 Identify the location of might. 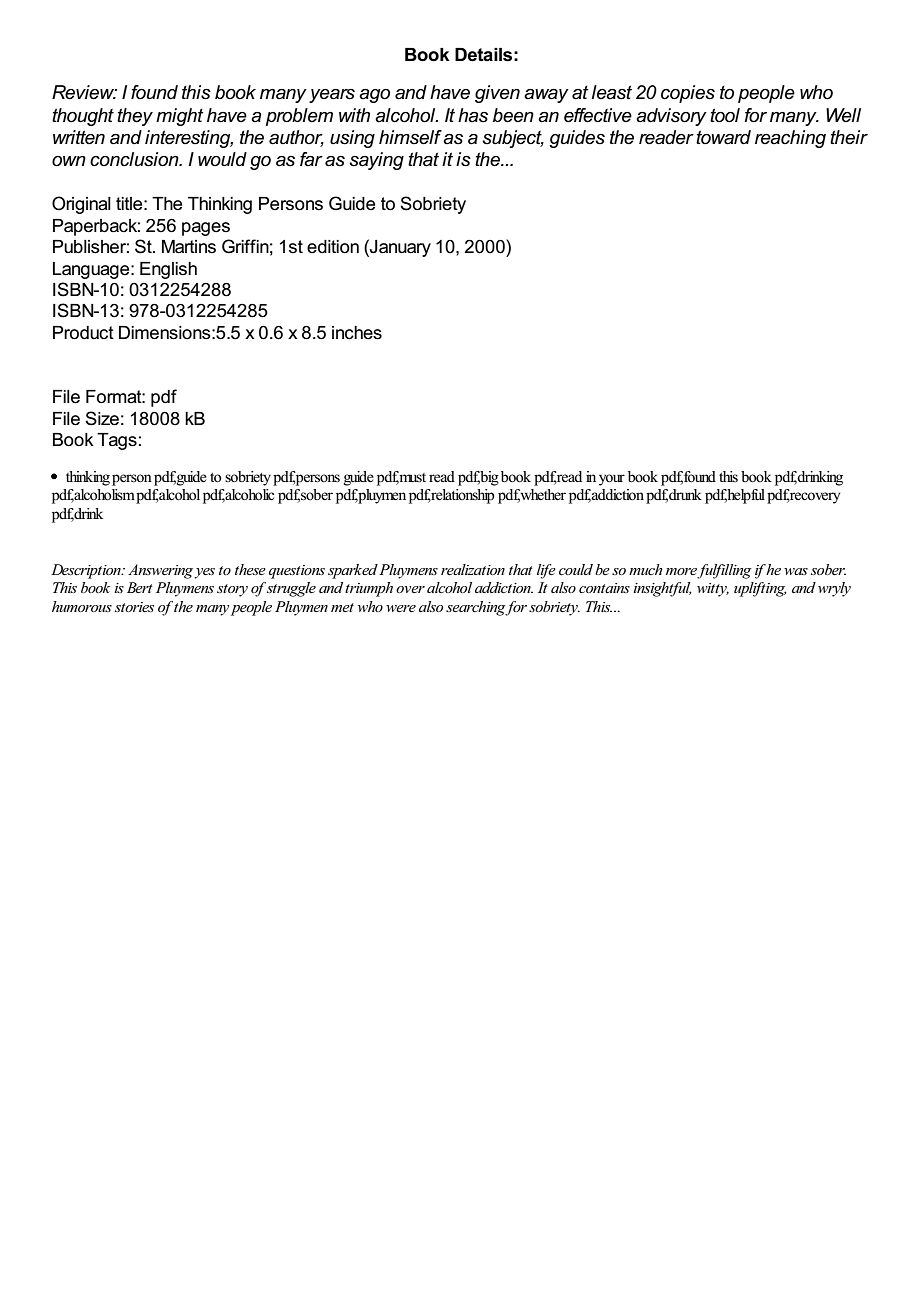
(179, 117).
